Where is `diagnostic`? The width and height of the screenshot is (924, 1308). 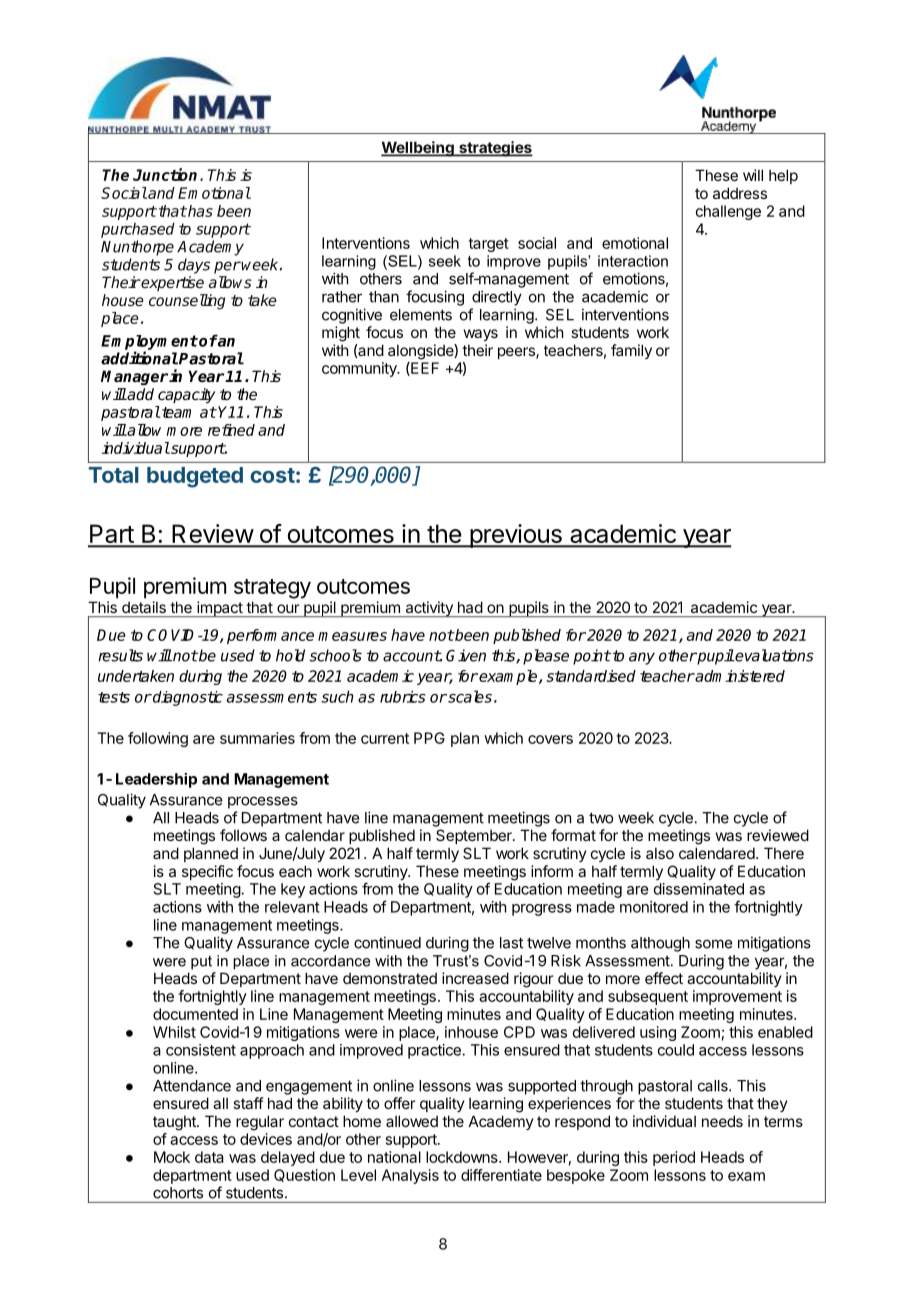 diagnostic is located at coordinates (187, 698).
